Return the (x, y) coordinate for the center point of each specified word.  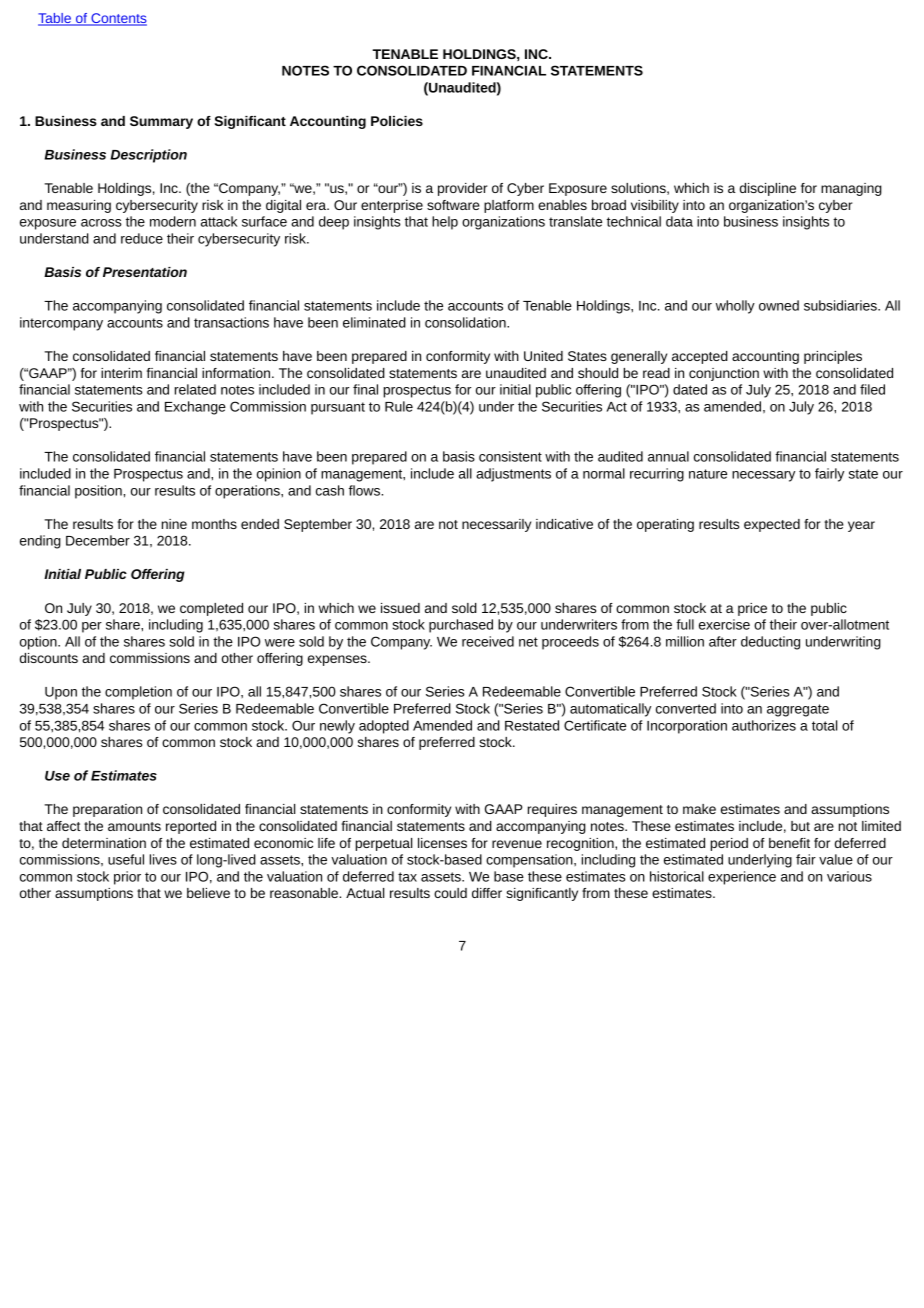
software (453, 205)
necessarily (496, 525)
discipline (768, 189)
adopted (384, 727)
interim (121, 373)
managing (851, 189)
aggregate (798, 710)
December (98, 540)
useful (126, 859)
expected (772, 525)
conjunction (724, 374)
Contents (118, 19)
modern (173, 221)
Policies (397, 121)
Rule (399, 406)
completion (138, 693)
